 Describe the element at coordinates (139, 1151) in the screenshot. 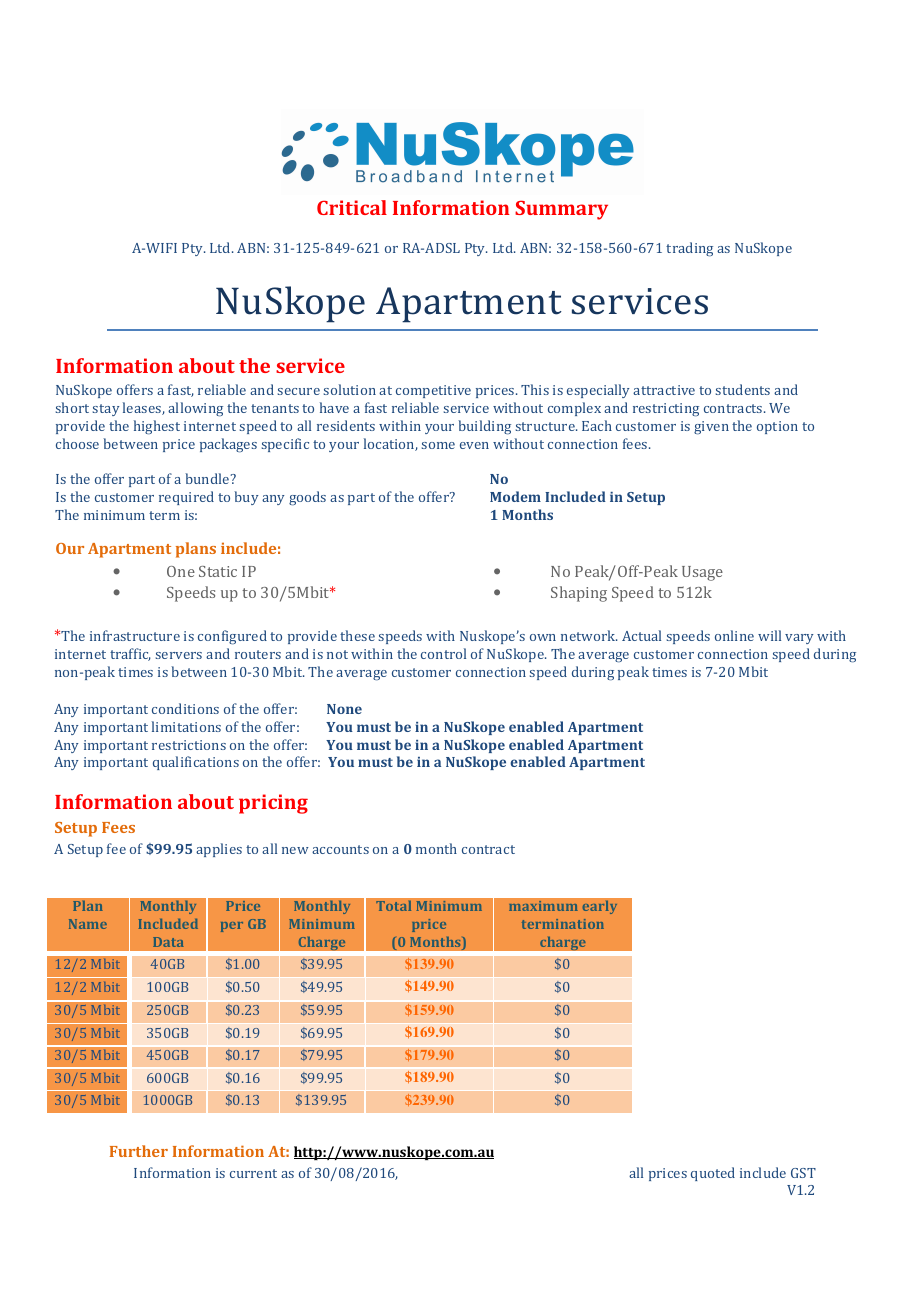

I see `Further` at that location.
